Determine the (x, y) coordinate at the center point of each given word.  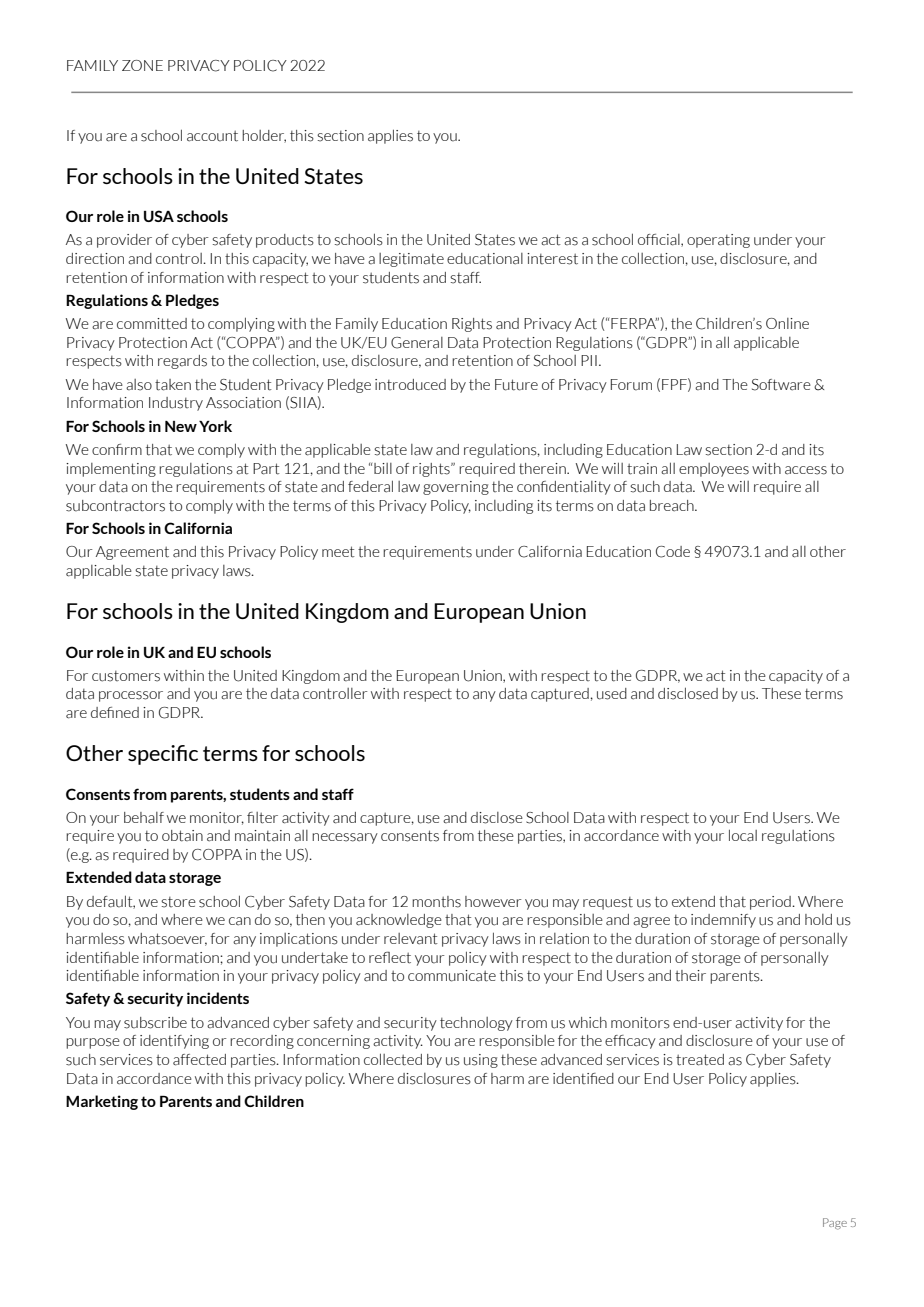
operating (718, 241)
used (612, 694)
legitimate (411, 260)
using (481, 1061)
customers (126, 676)
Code (673, 552)
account (212, 136)
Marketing (102, 1102)
